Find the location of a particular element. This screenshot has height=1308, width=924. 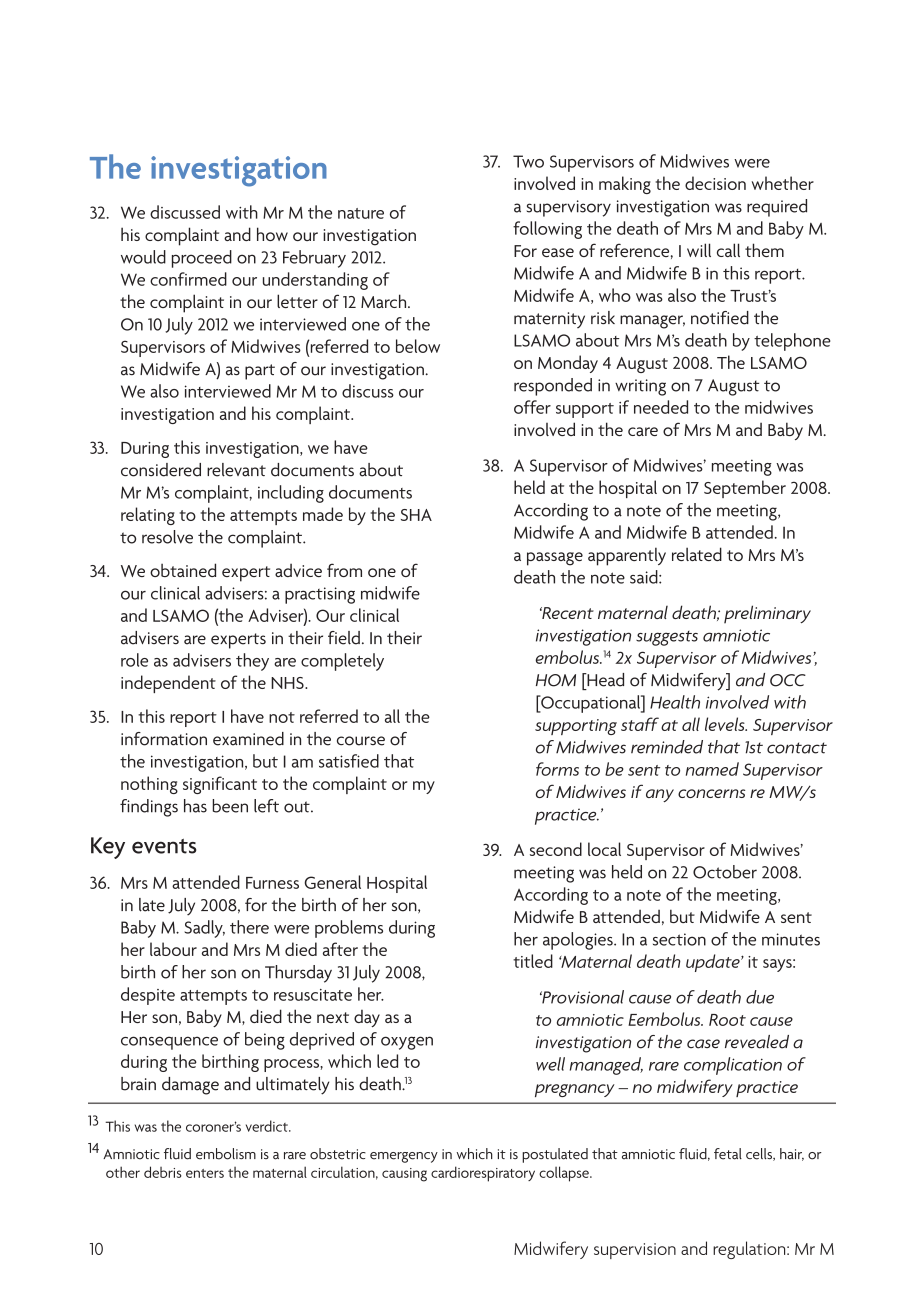

decision is located at coordinates (715, 183).
